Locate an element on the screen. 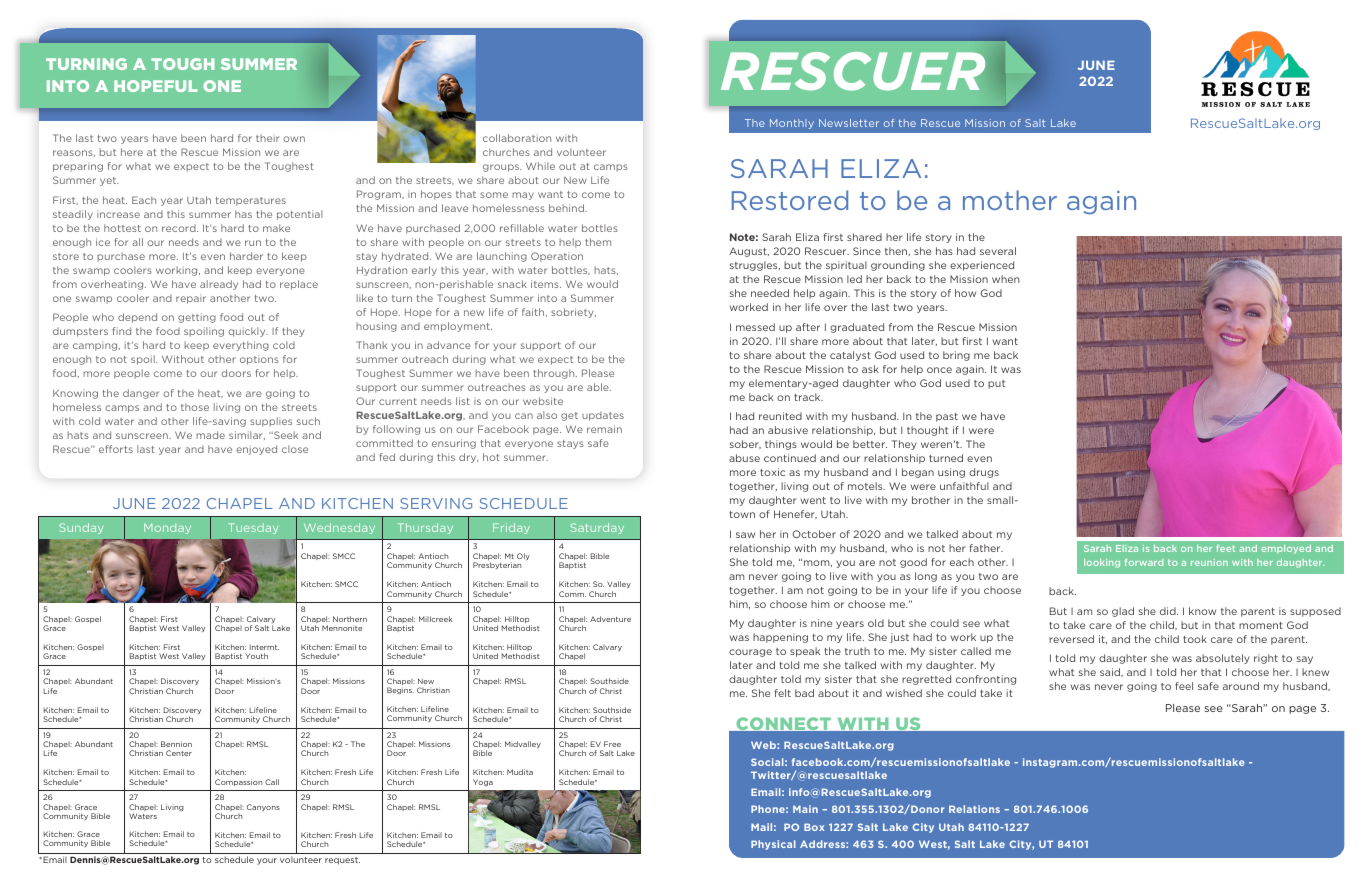 The image size is (1372, 887). request is located at coordinates (342, 861).
